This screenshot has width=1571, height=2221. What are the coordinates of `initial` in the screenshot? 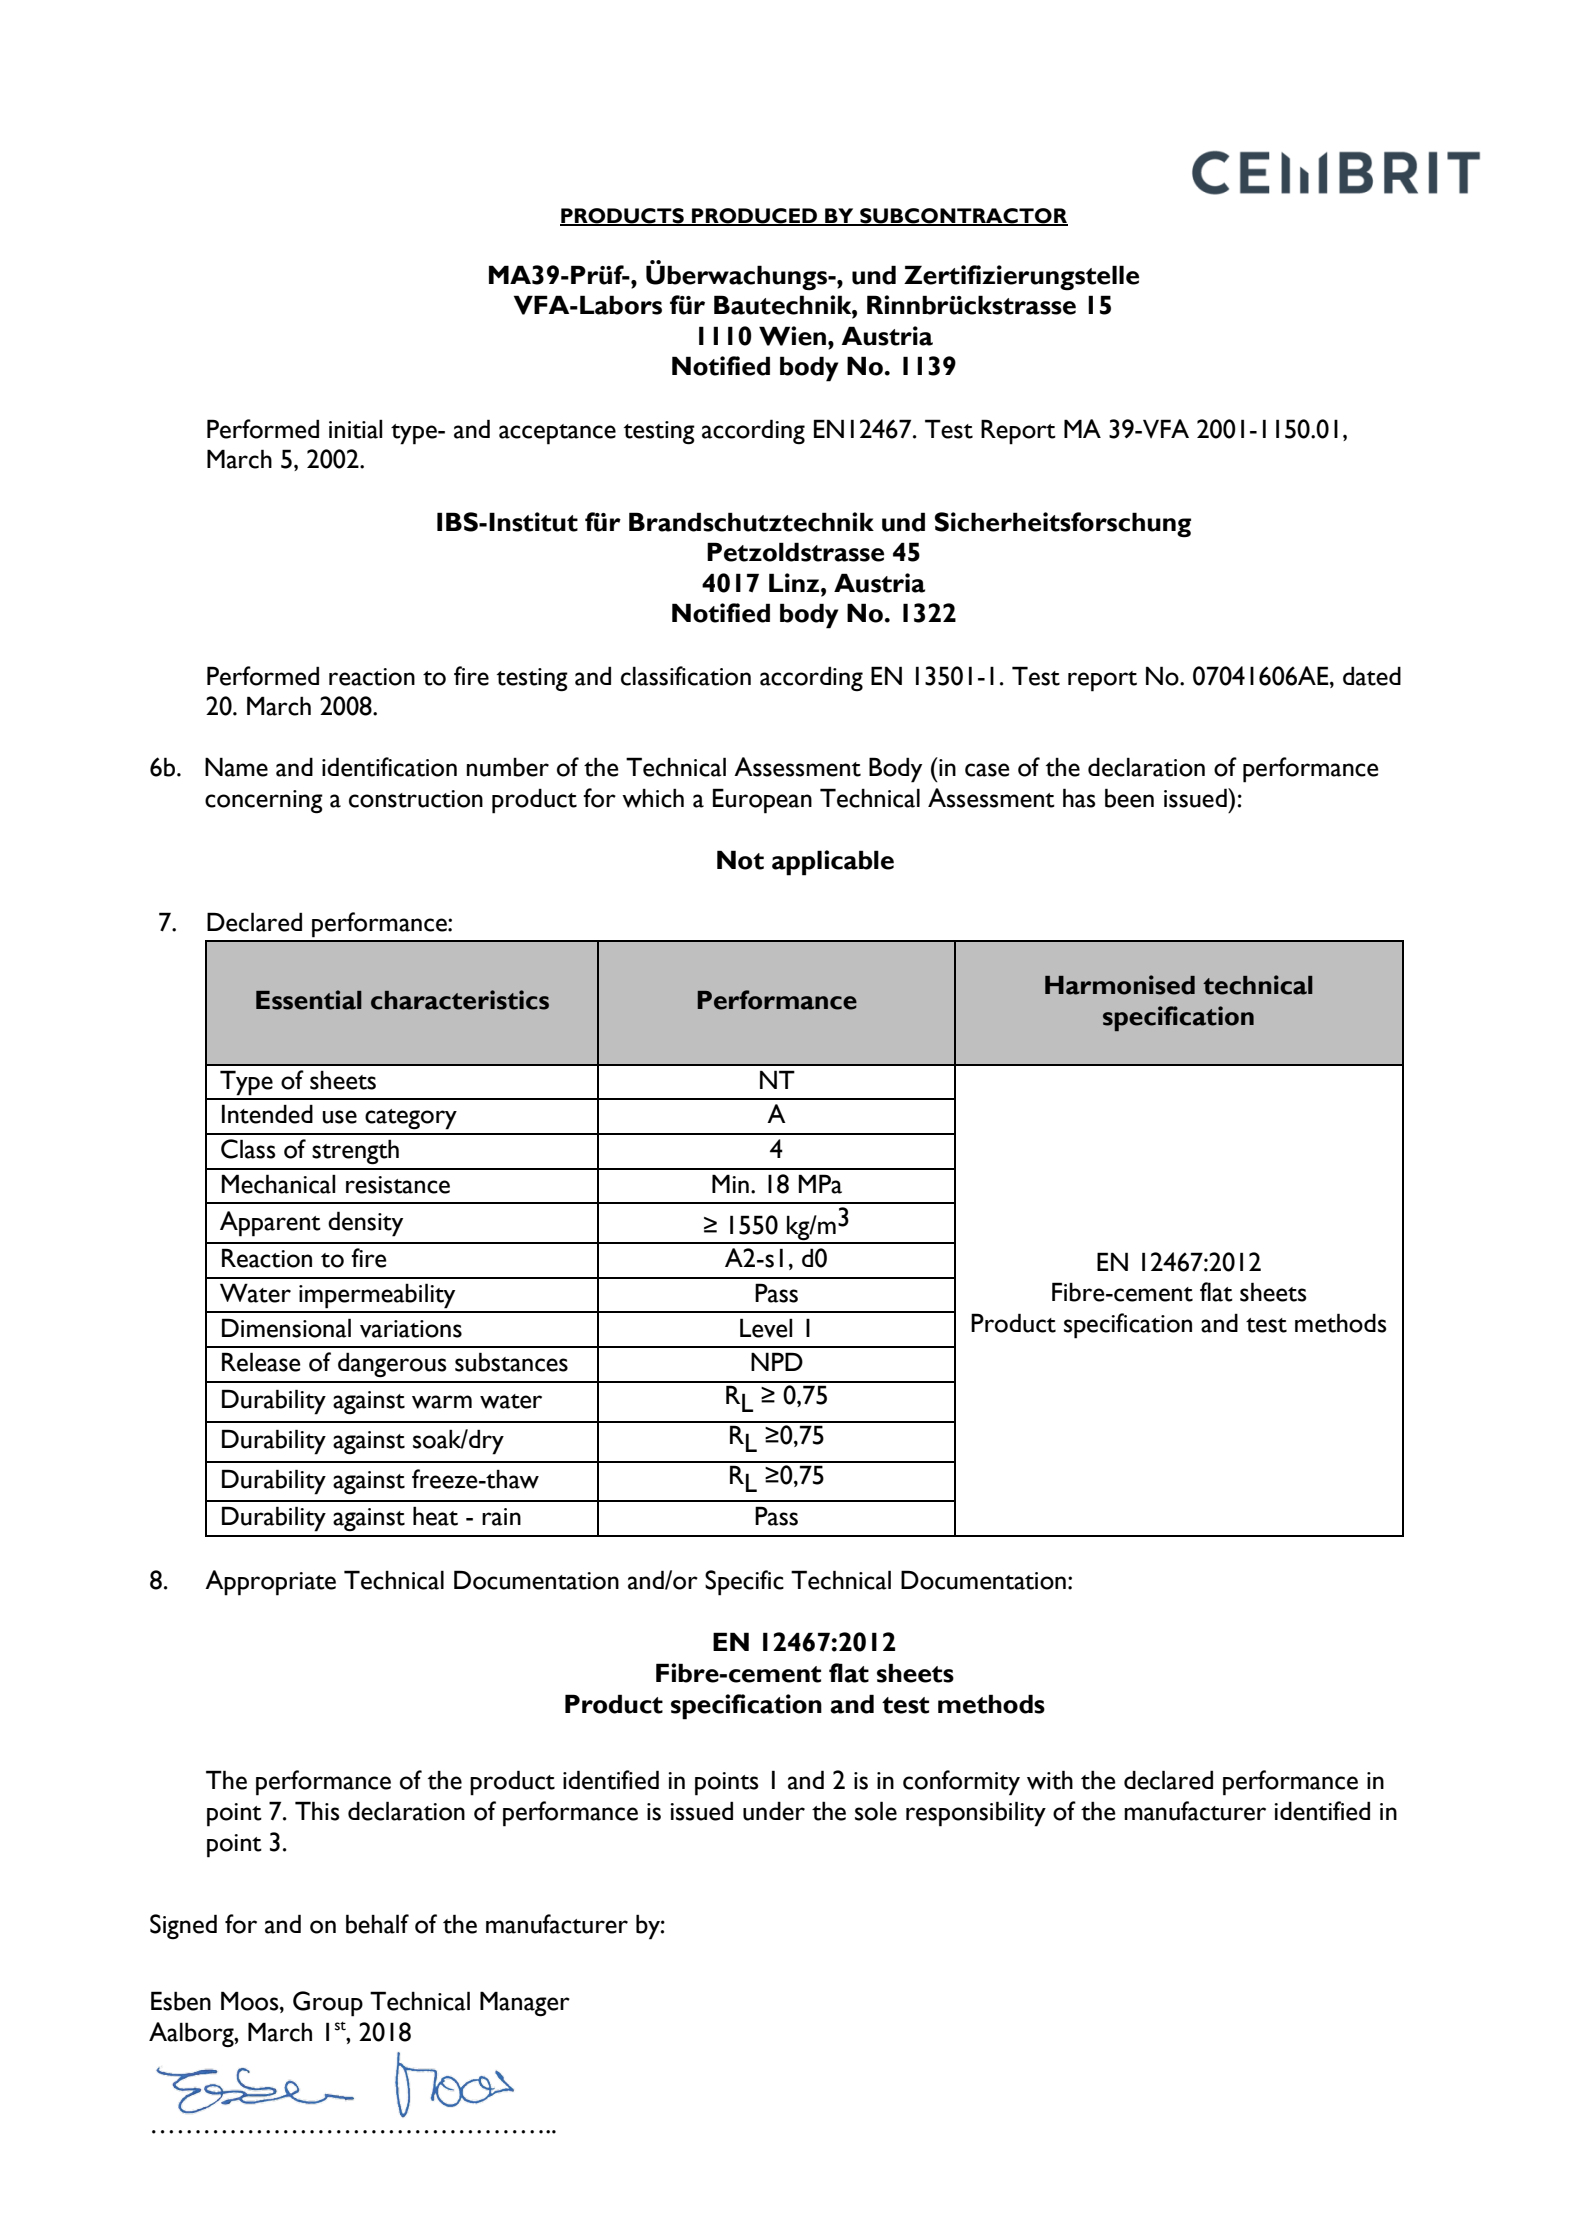 It's located at (355, 429).
